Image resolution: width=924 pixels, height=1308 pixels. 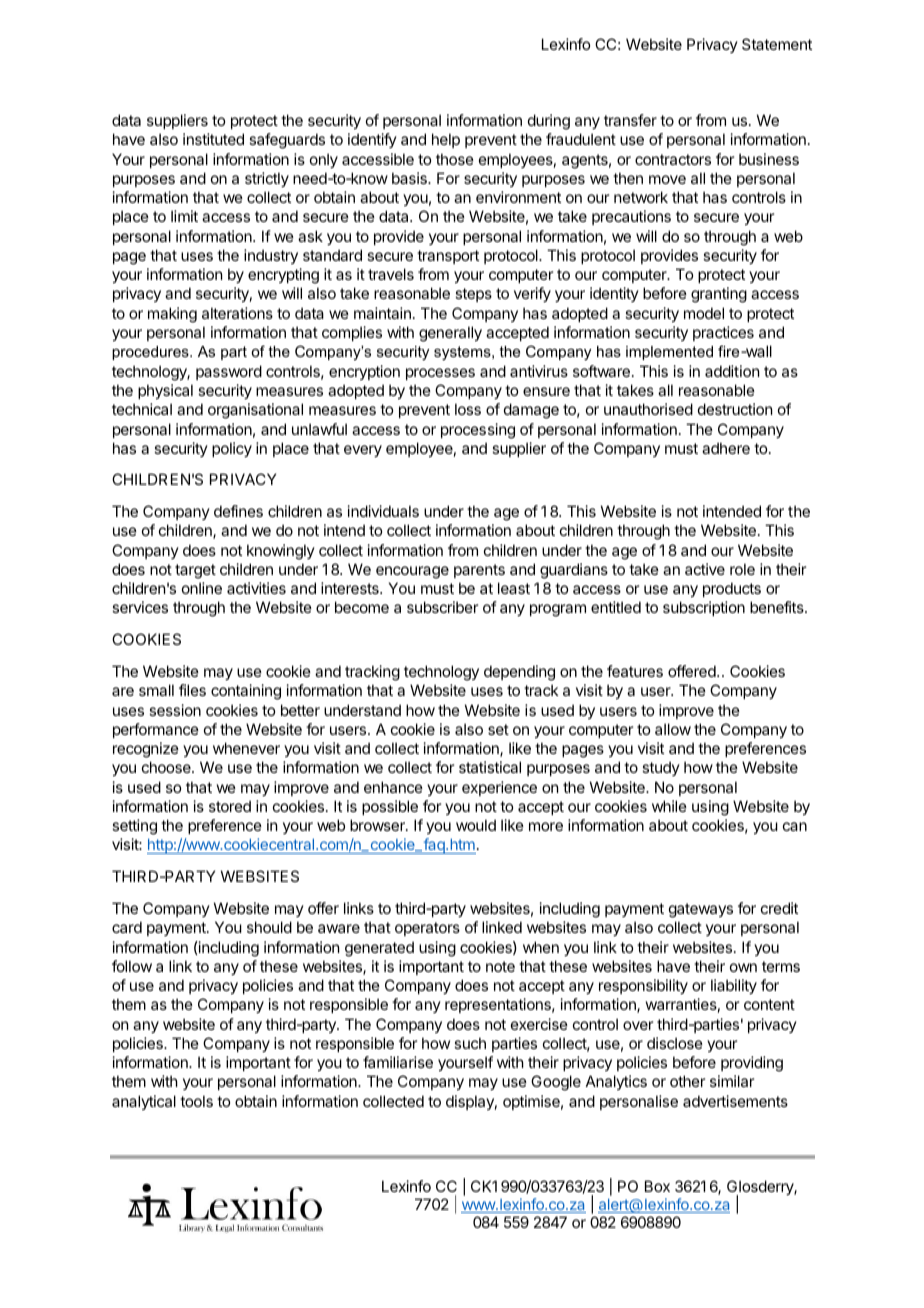 What do you see at coordinates (704, 608) in the screenshot?
I see `subscription` at bounding box center [704, 608].
